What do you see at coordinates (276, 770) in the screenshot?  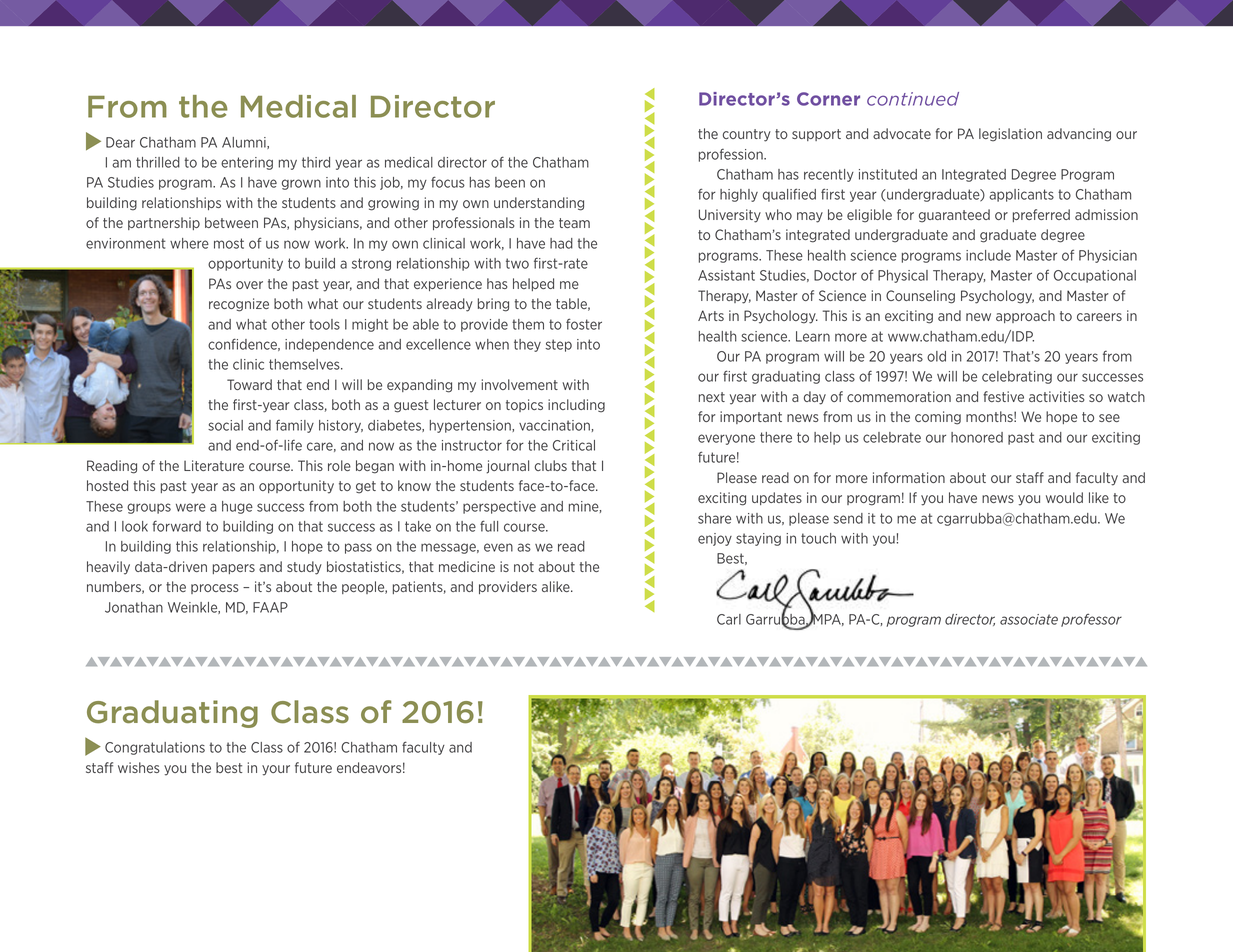 I see `your` at bounding box center [276, 770].
